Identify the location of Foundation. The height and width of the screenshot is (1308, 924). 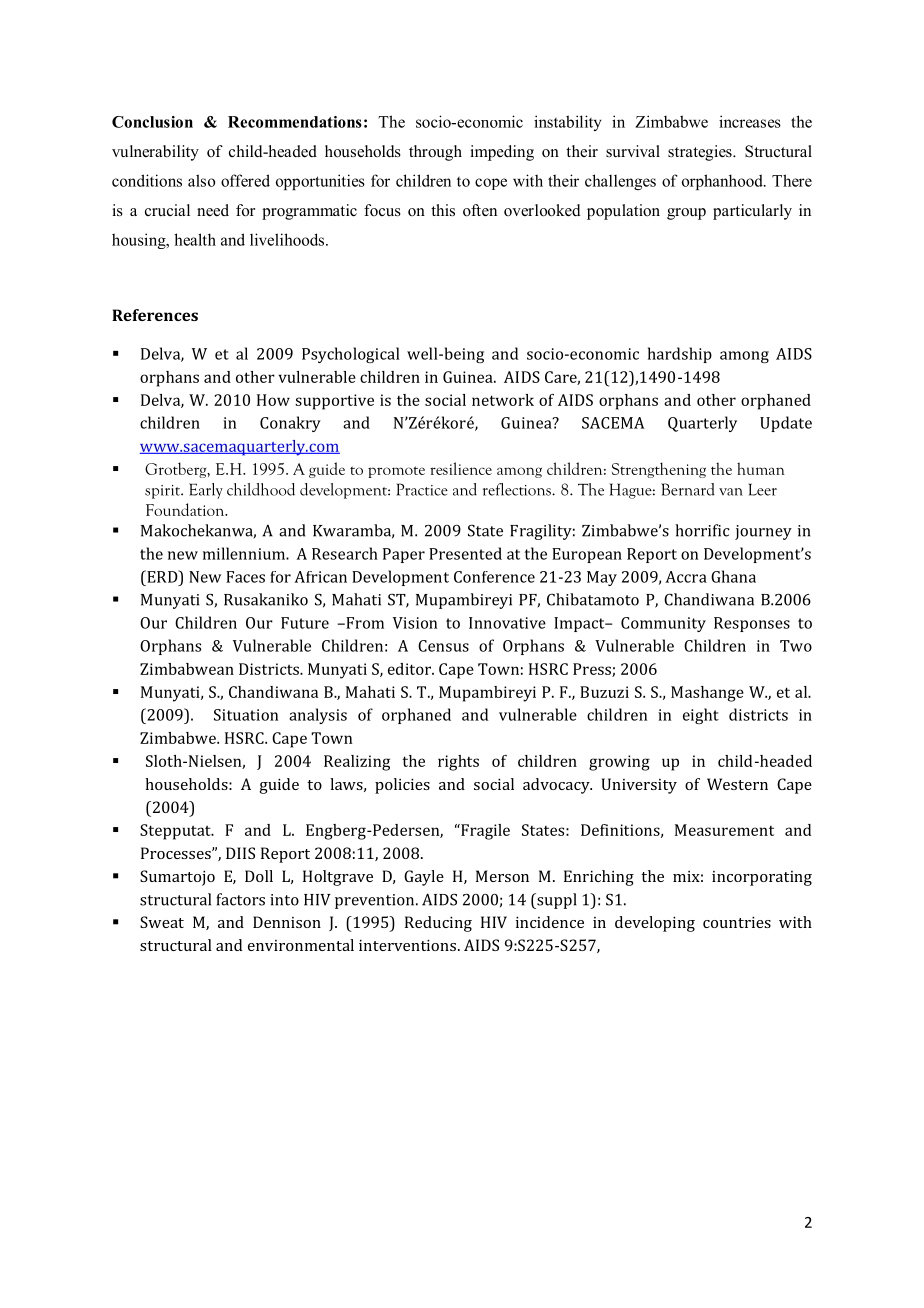
(186, 509).
